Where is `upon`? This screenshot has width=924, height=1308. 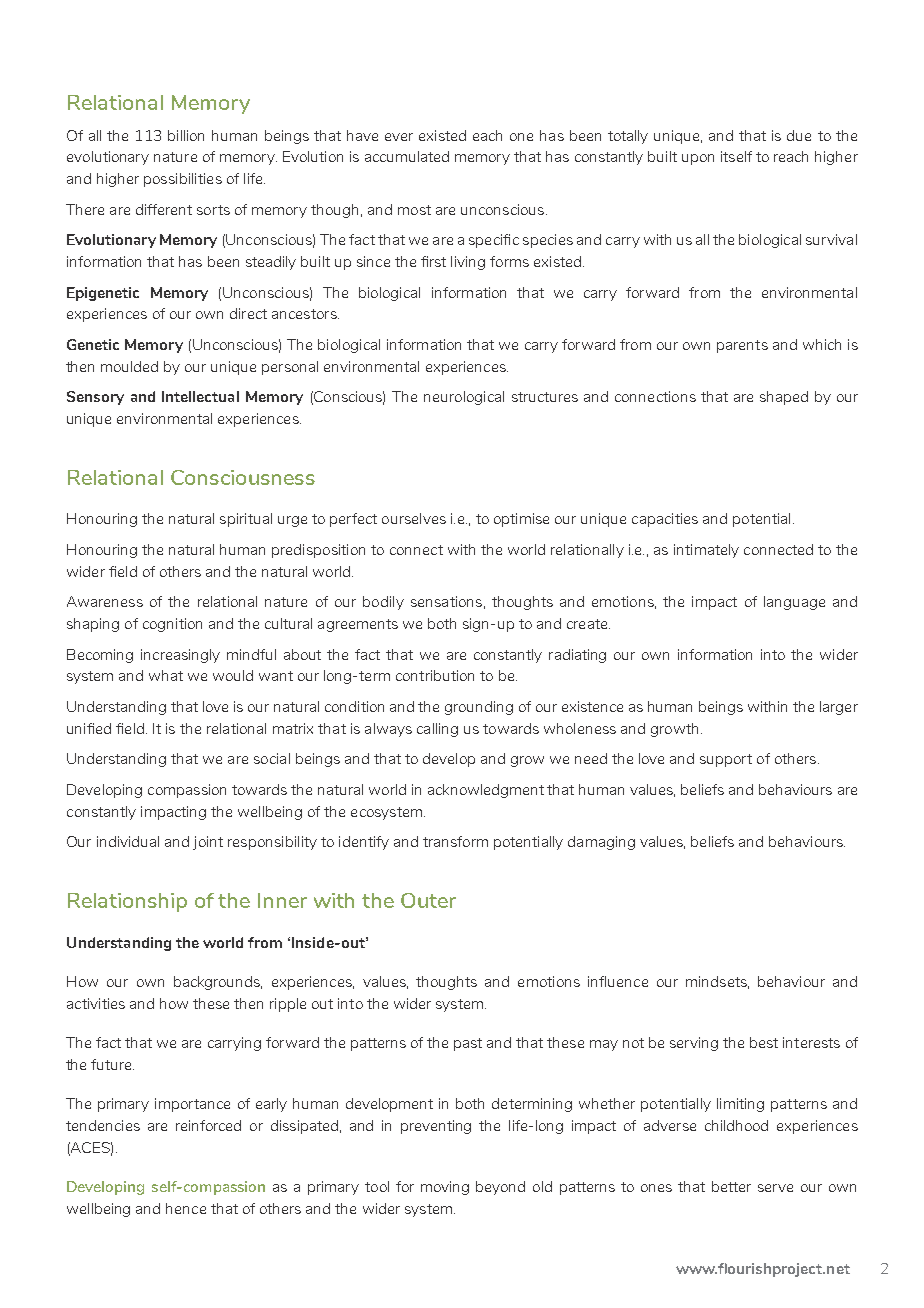 upon is located at coordinates (698, 159).
